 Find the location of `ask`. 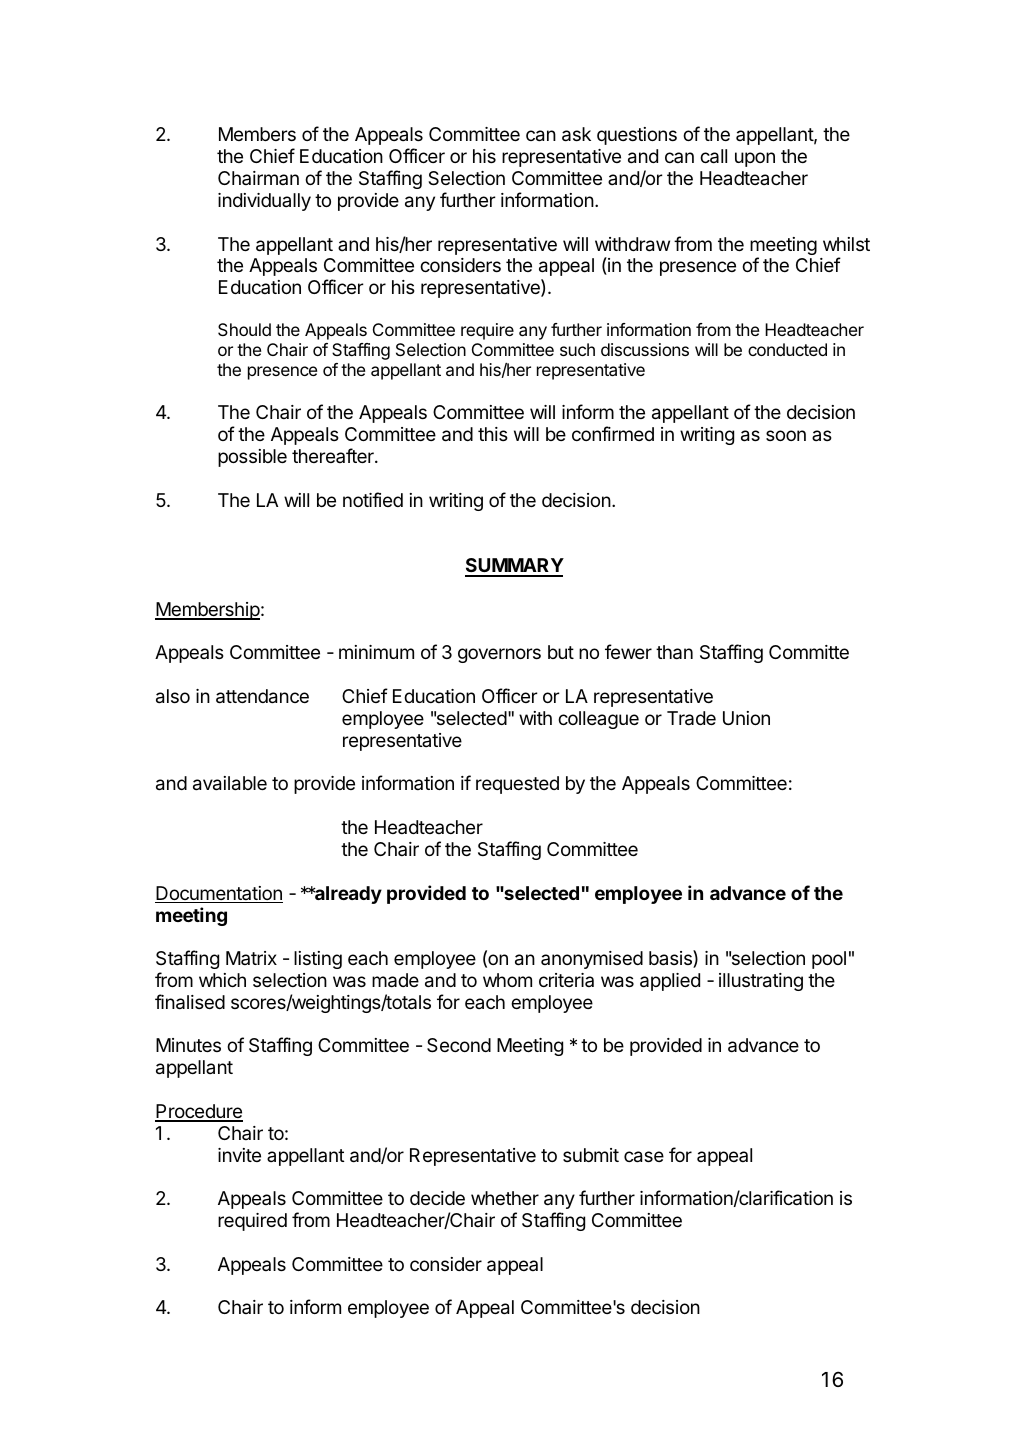

ask is located at coordinates (576, 134).
